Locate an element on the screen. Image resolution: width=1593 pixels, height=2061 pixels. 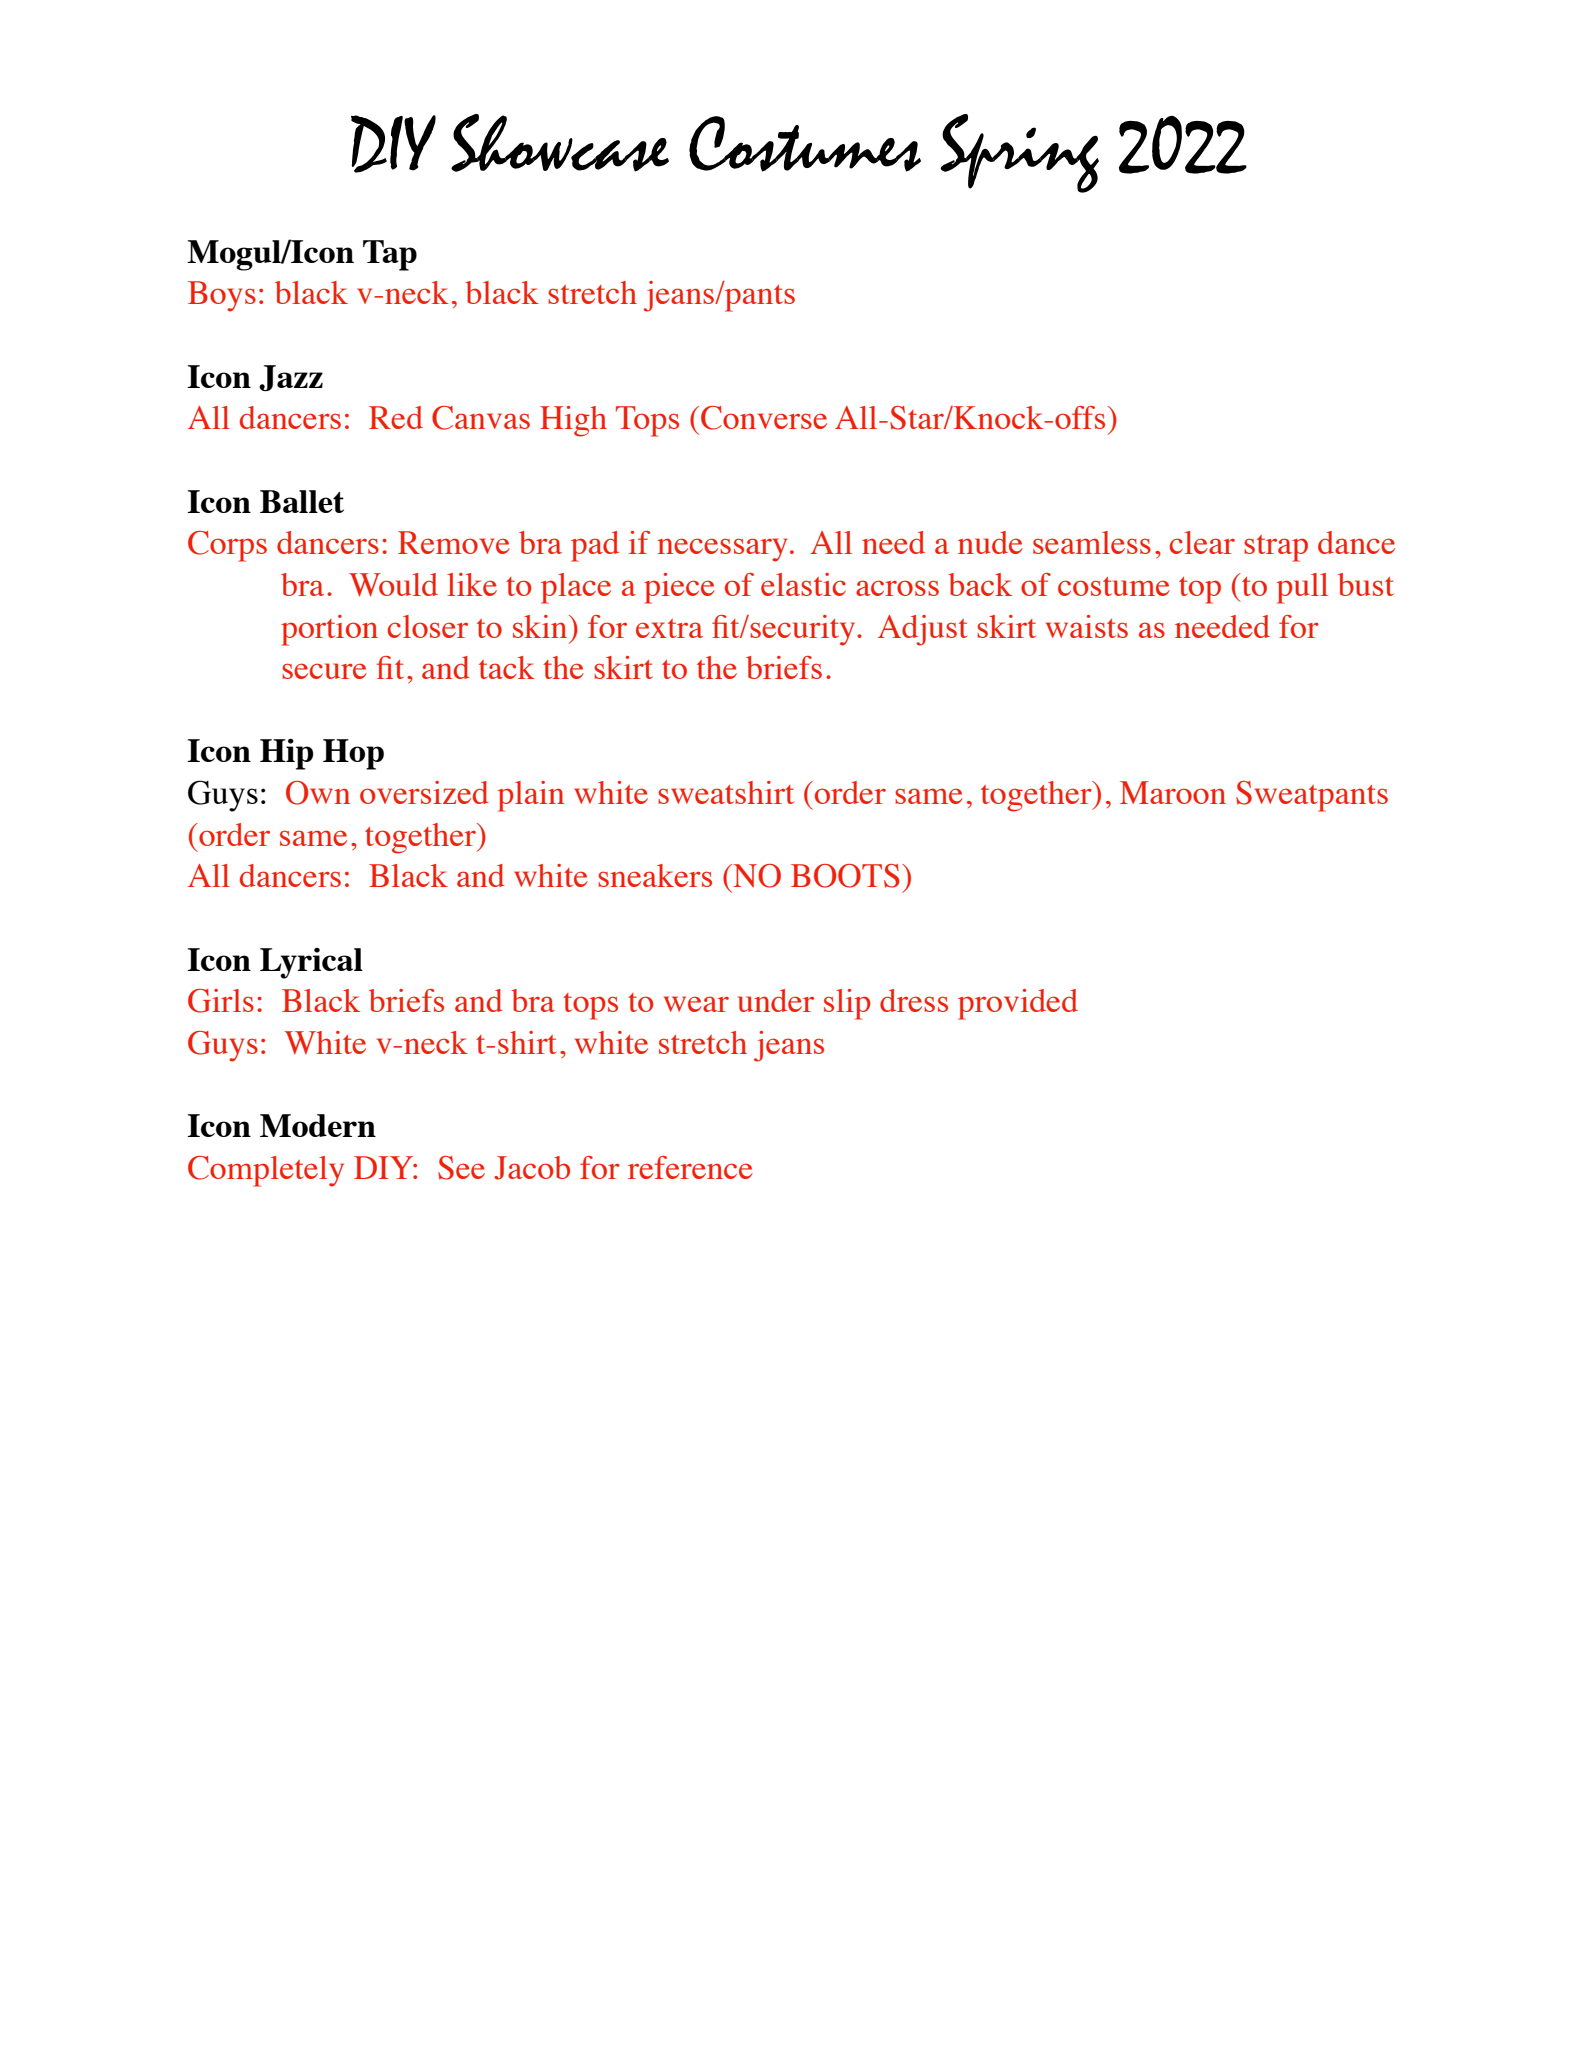
Own is located at coordinates (318, 793).
